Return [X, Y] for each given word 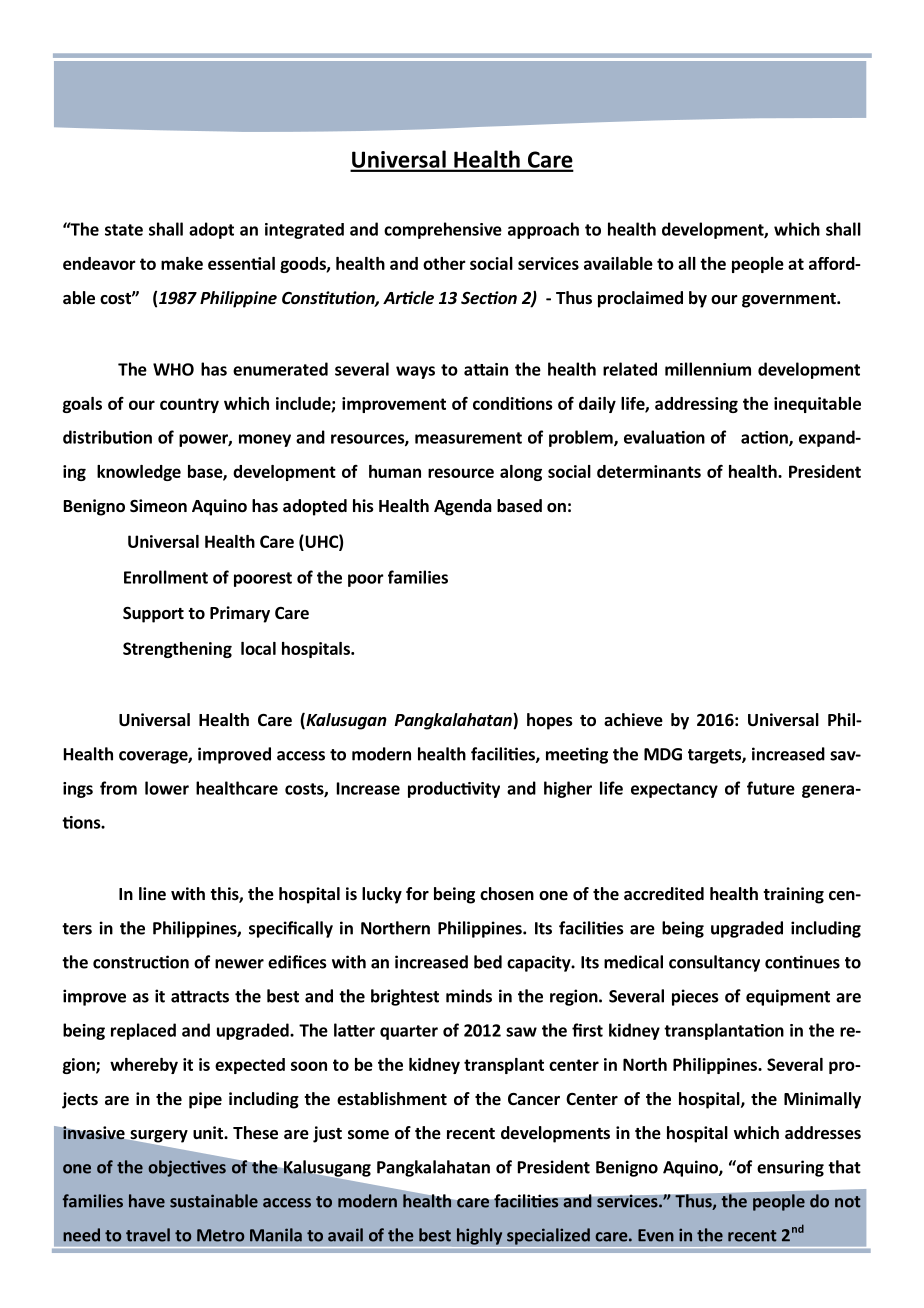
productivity [454, 789]
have [147, 1201]
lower [167, 788]
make [182, 263]
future [771, 788]
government [790, 300]
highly [479, 1236]
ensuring [790, 1168]
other [444, 263]
